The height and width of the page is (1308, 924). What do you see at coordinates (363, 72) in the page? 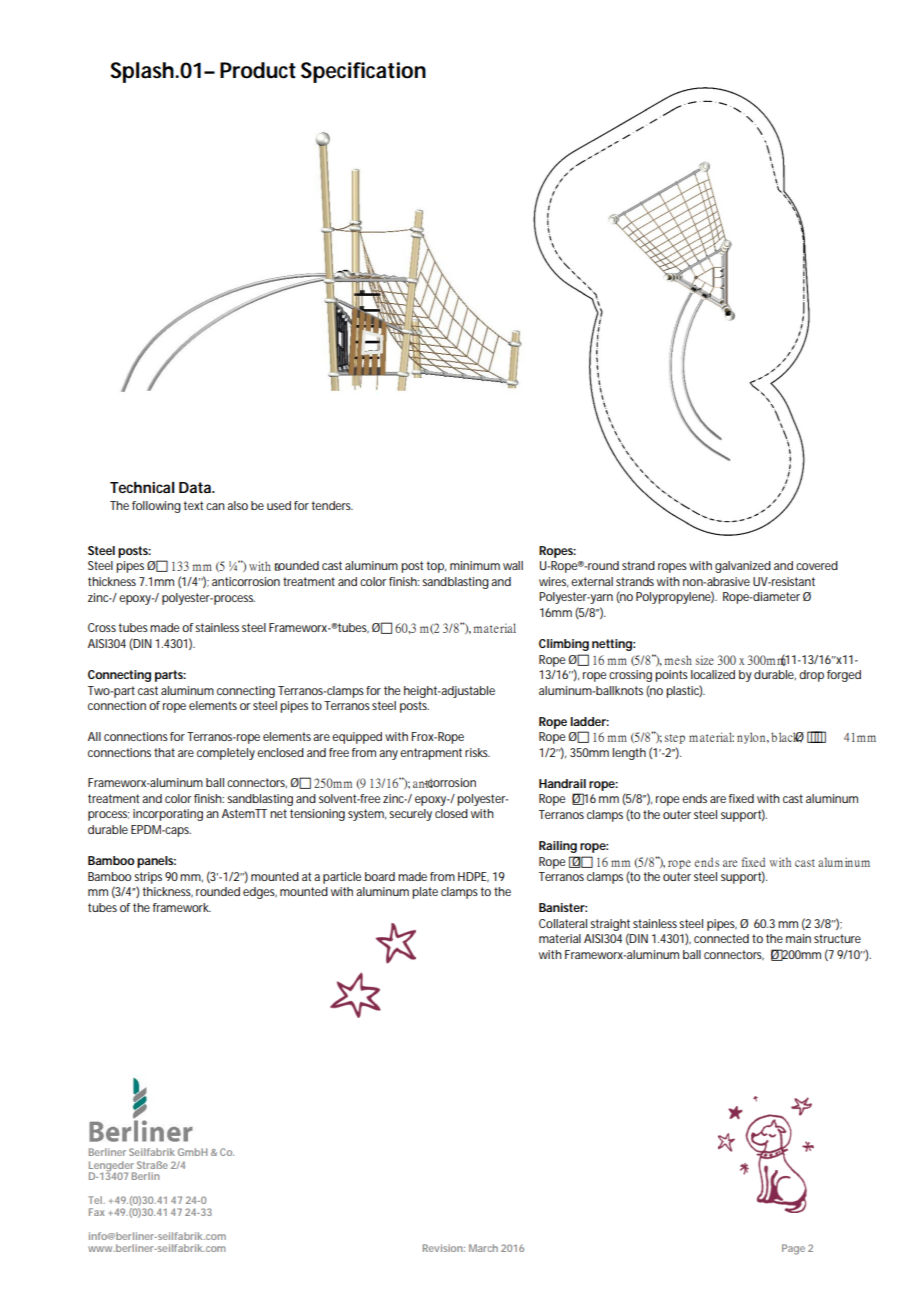
I see `Specification` at bounding box center [363, 72].
